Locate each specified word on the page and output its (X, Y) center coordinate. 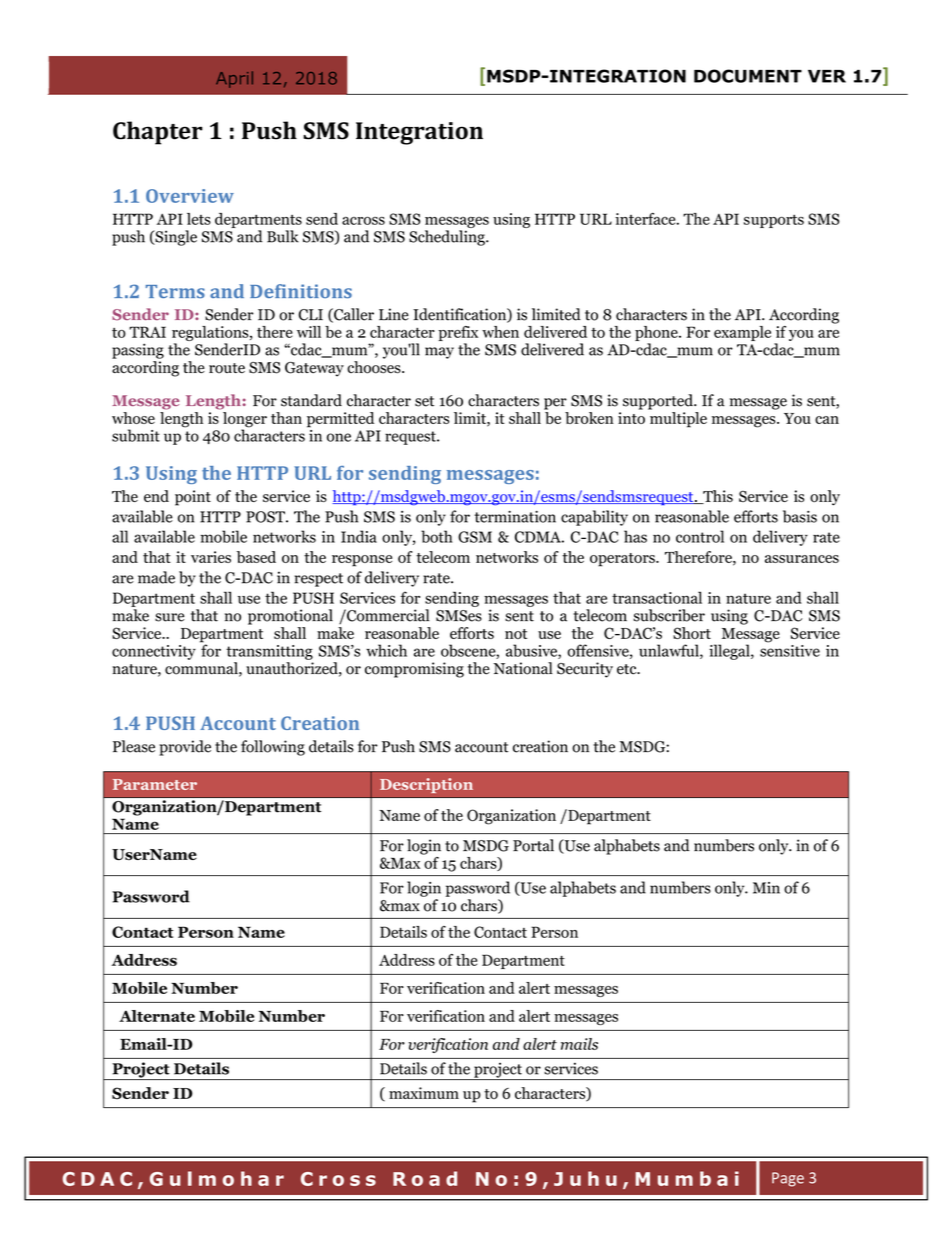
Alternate (157, 1016)
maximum (424, 1093)
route (227, 368)
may (439, 353)
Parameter (155, 784)
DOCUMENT (748, 76)
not (516, 634)
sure (170, 617)
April (234, 79)
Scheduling (448, 238)
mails (579, 1044)
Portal (533, 845)
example (742, 333)
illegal (730, 652)
